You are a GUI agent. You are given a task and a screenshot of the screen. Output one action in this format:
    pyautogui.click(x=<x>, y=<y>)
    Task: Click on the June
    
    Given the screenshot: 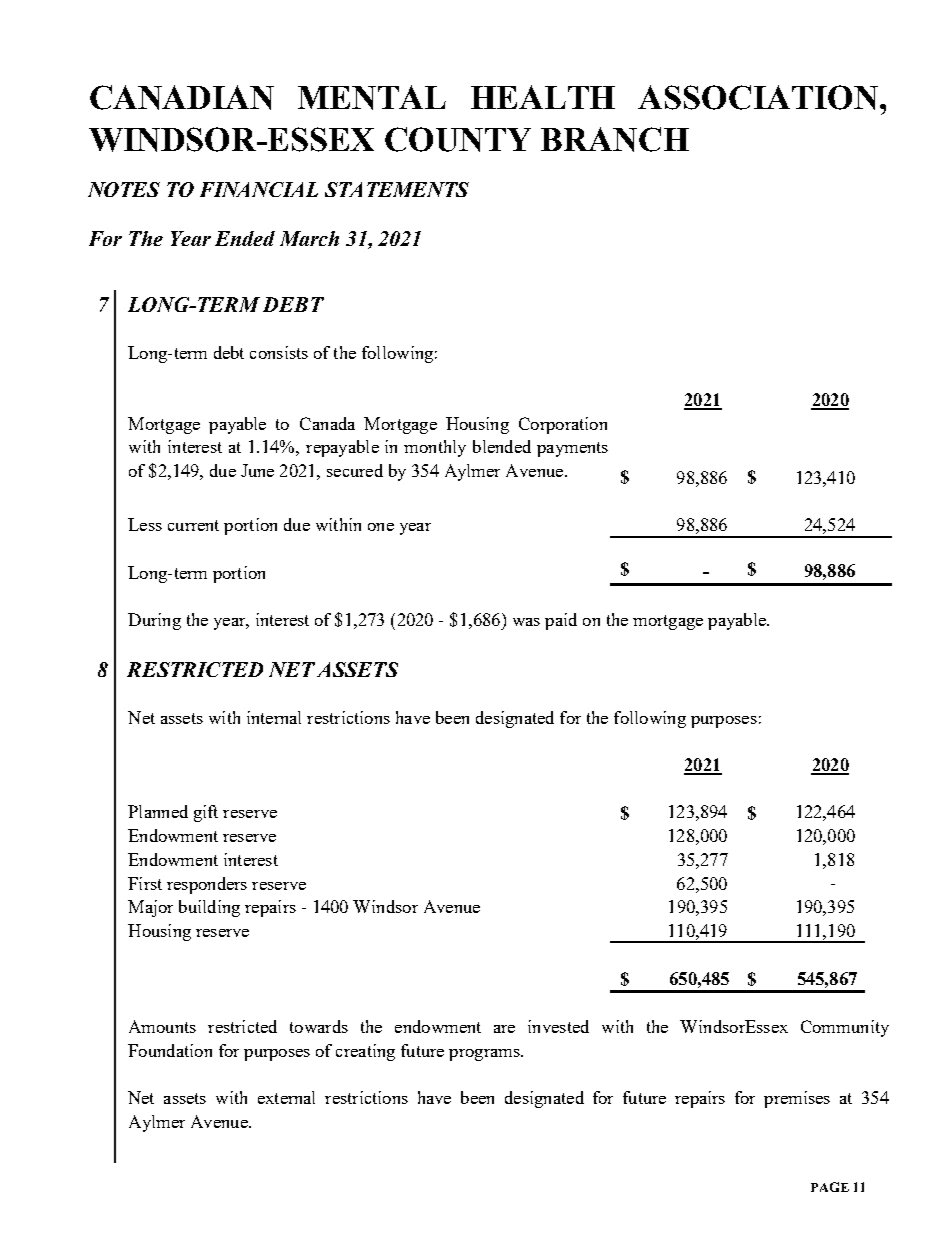 What is the action you would take?
    pyautogui.click(x=257, y=470)
